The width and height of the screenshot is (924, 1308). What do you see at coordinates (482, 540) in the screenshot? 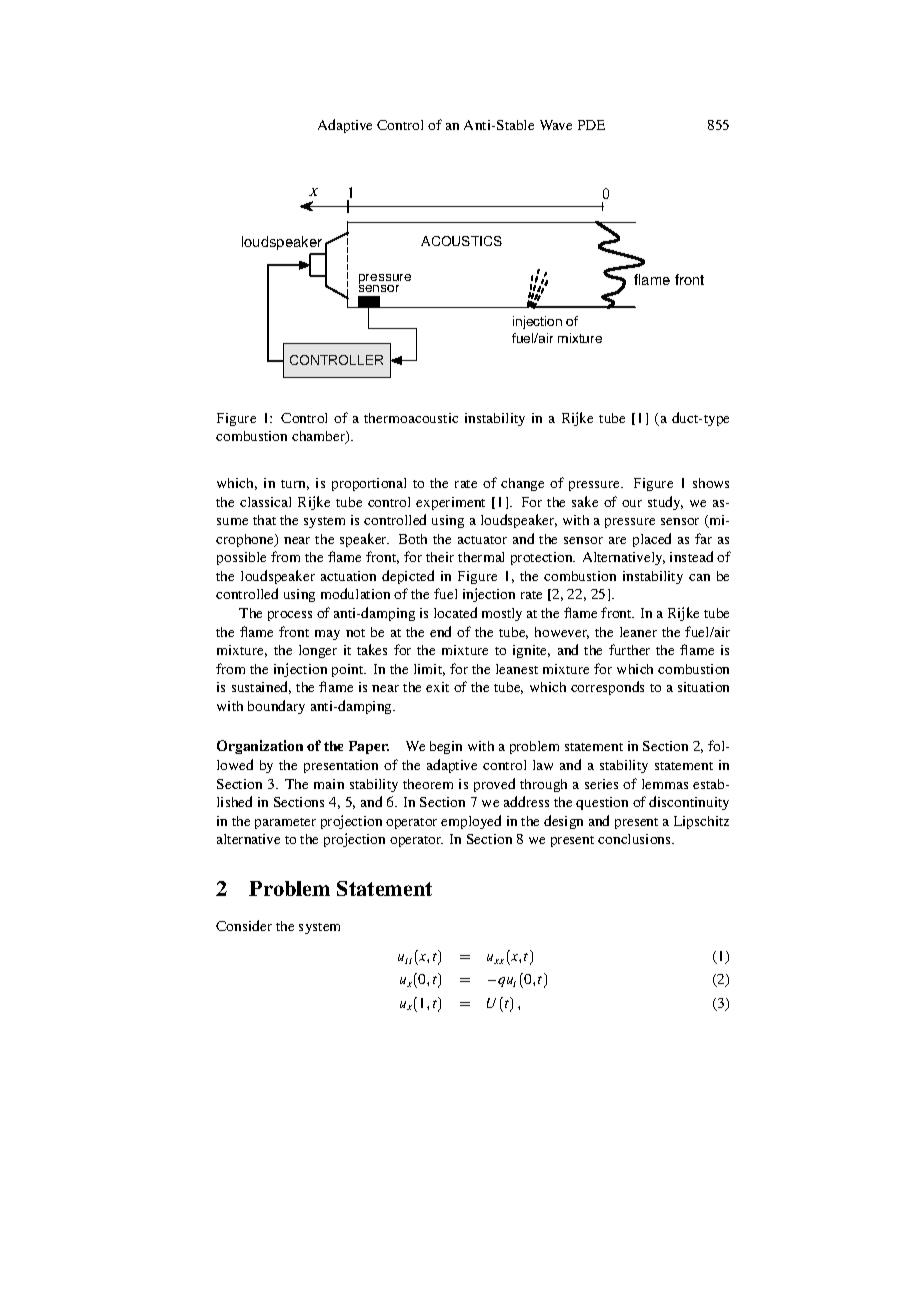
I see `actuator` at bounding box center [482, 540].
